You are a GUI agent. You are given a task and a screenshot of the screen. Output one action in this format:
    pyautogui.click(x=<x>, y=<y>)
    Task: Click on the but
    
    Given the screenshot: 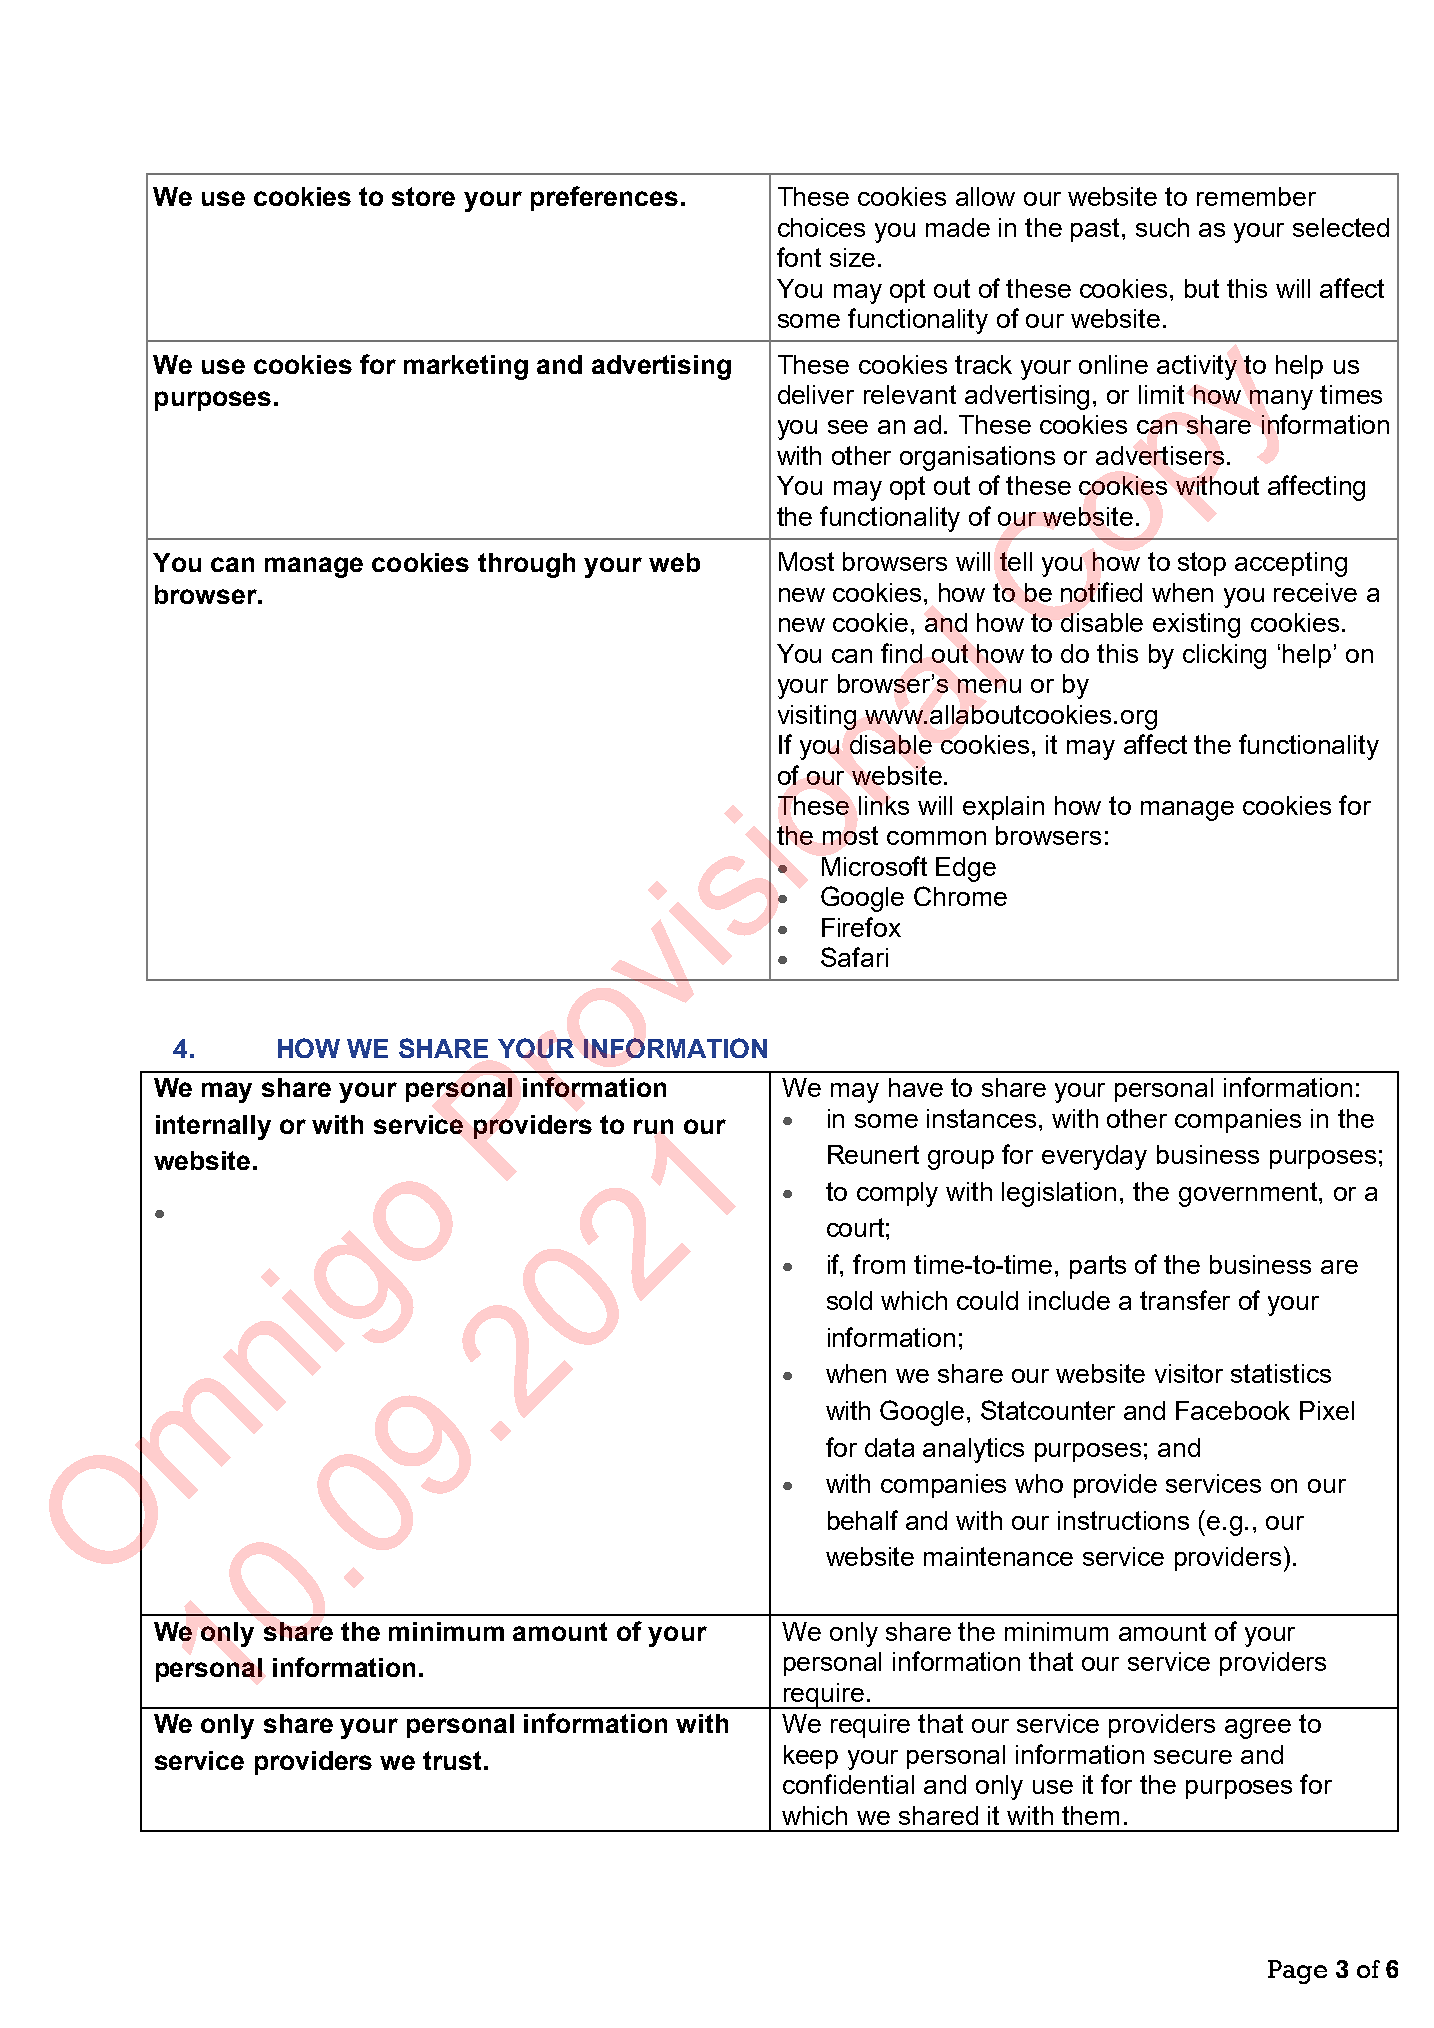 What is the action you would take?
    pyautogui.click(x=1202, y=288)
